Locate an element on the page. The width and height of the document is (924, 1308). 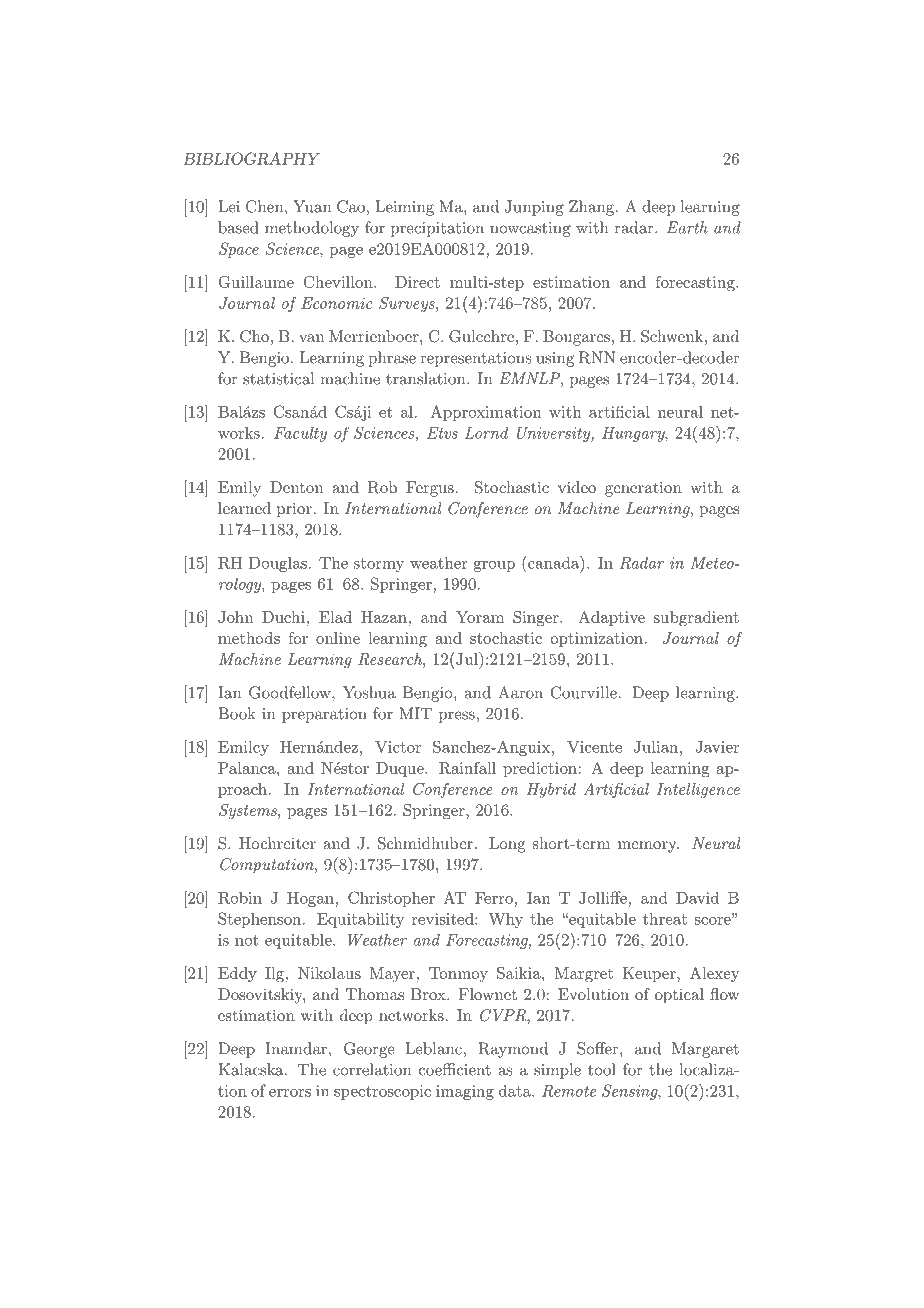
Direct is located at coordinates (417, 282).
